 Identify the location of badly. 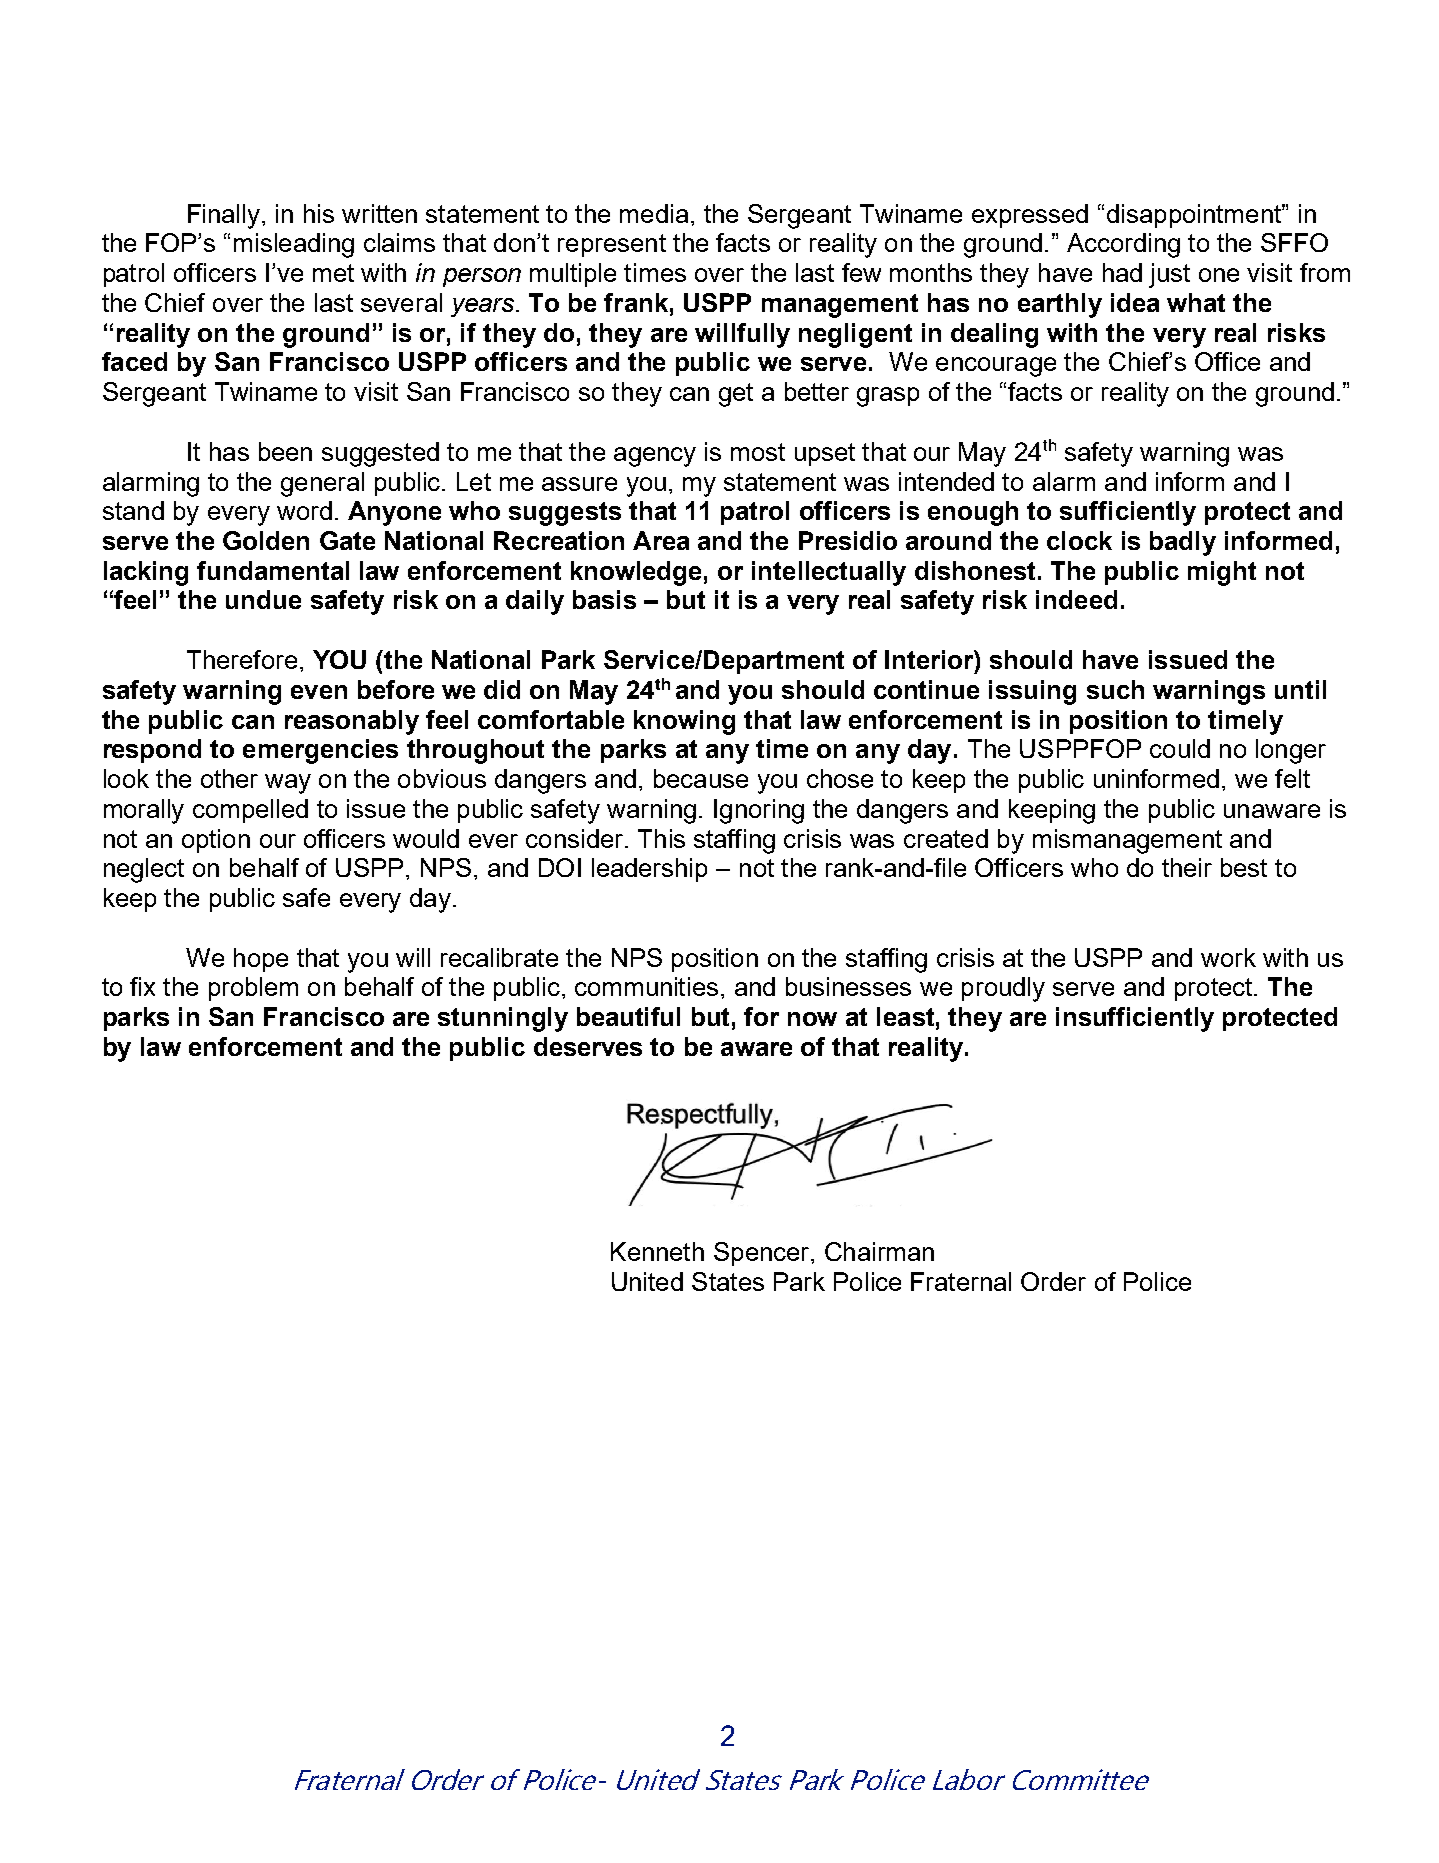
(1183, 543).
